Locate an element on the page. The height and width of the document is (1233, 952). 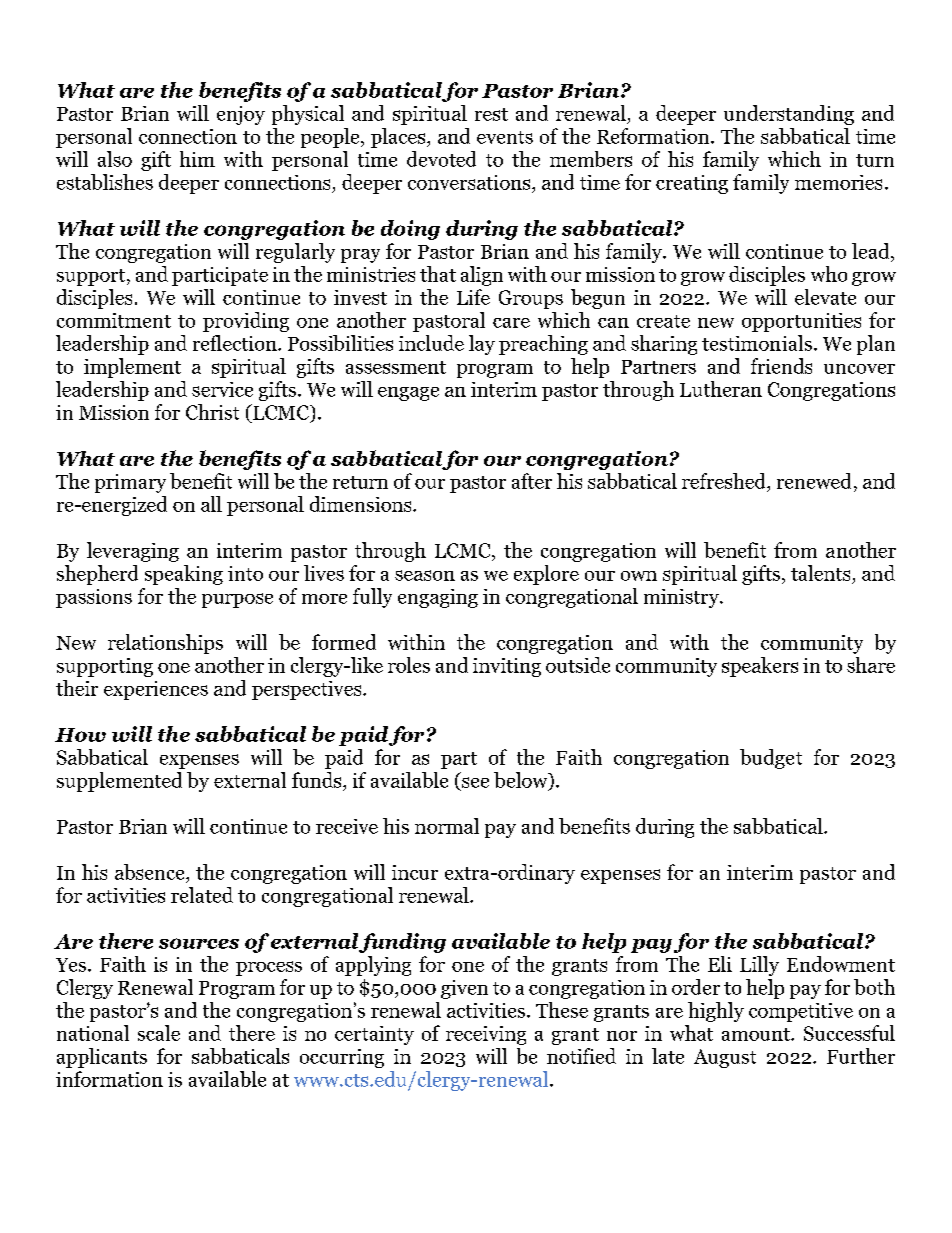
receiving is located at coordinates (486, 1035).
